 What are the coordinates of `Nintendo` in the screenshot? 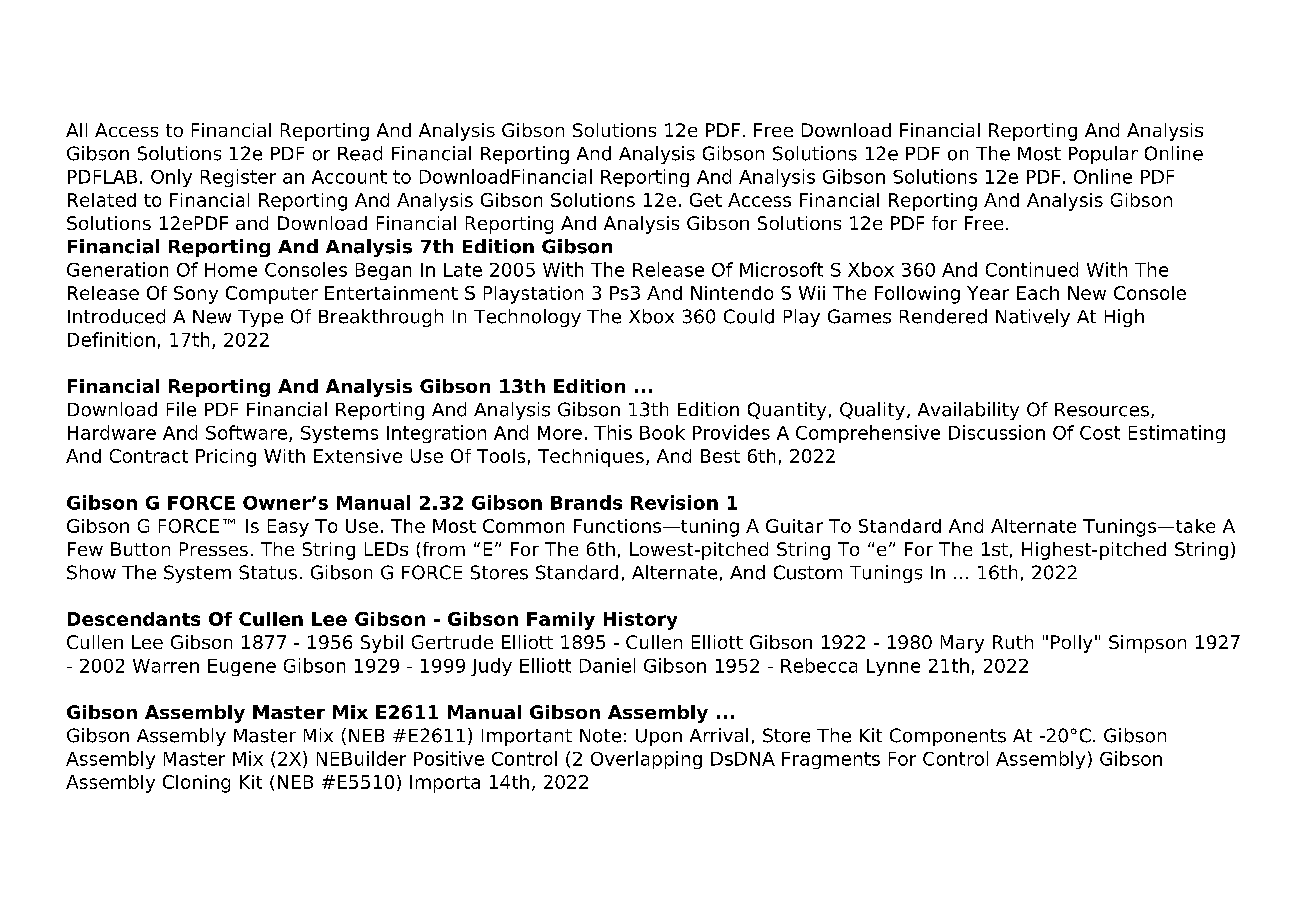 It's located at (732, 293).
